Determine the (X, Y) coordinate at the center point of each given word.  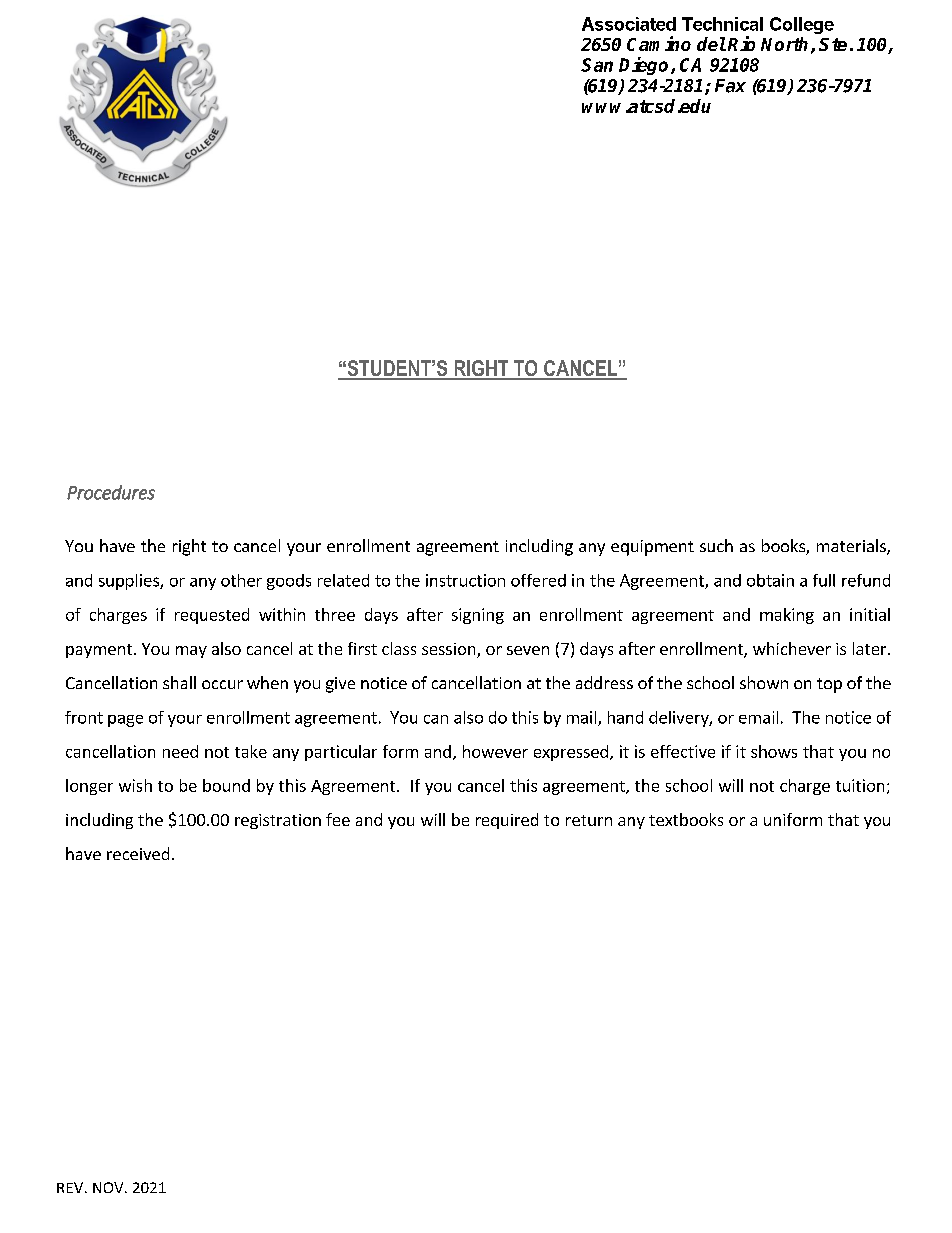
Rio (741, 43)
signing (478, 616)
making (787, 616)
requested (212, 616)
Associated (629, 24)
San (597, 65)
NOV (109, 1187)
